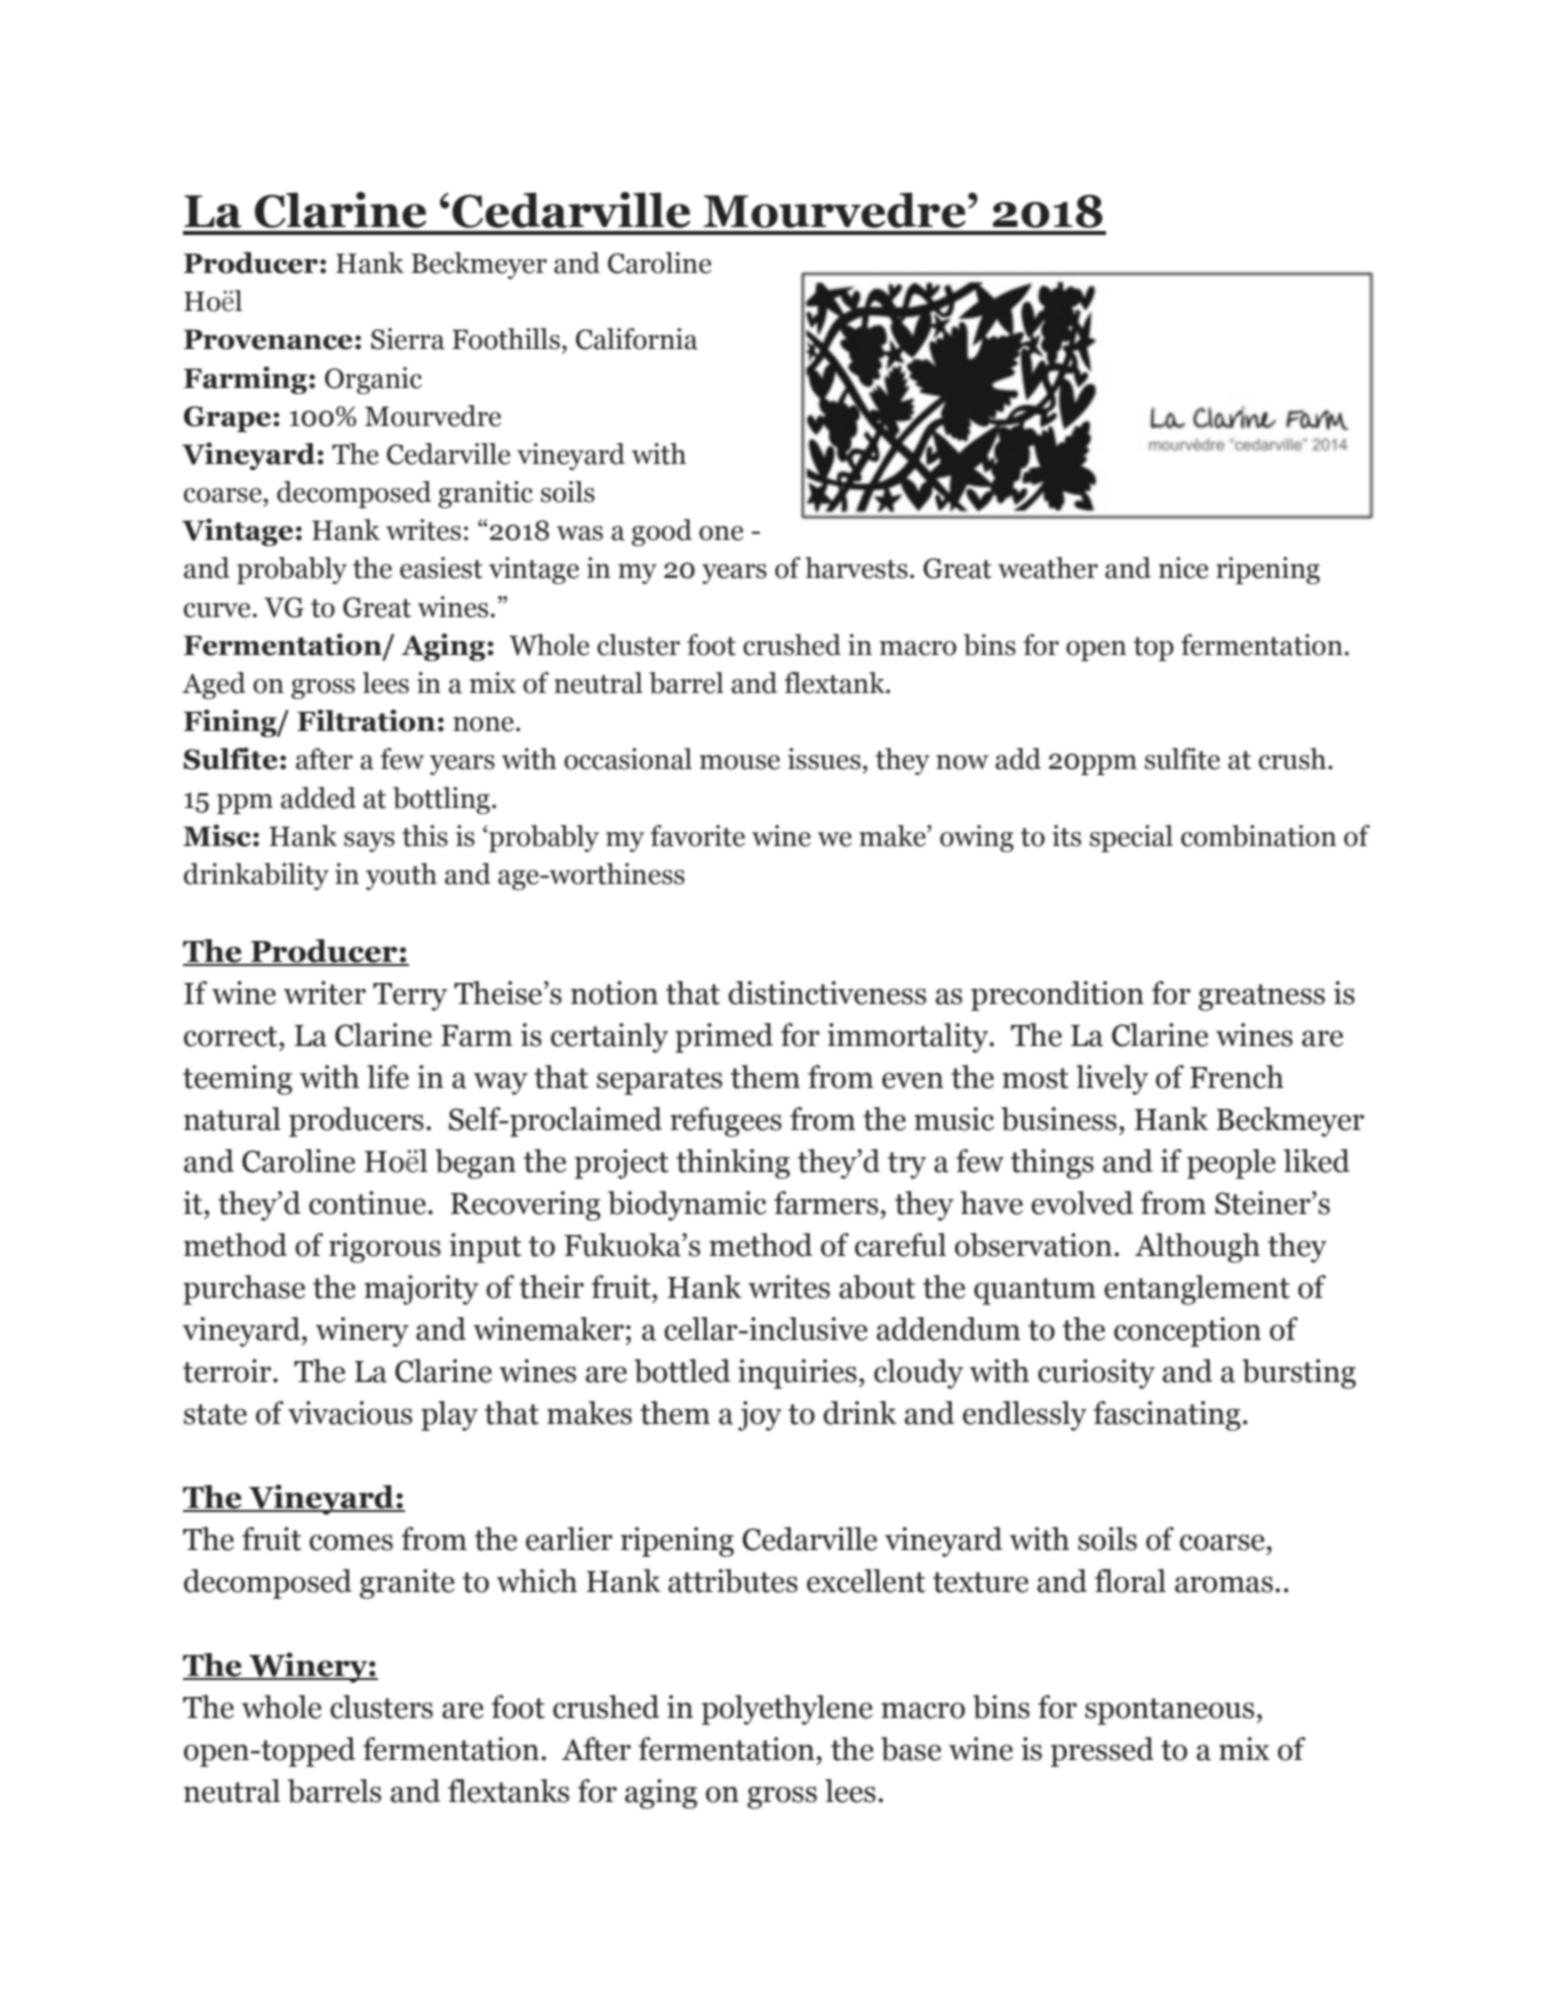 This document has width=1558, height=2016. What do you see at coordinates (351, 1542) in the document?
I see `comes` at bounding box center [351, 1542].
